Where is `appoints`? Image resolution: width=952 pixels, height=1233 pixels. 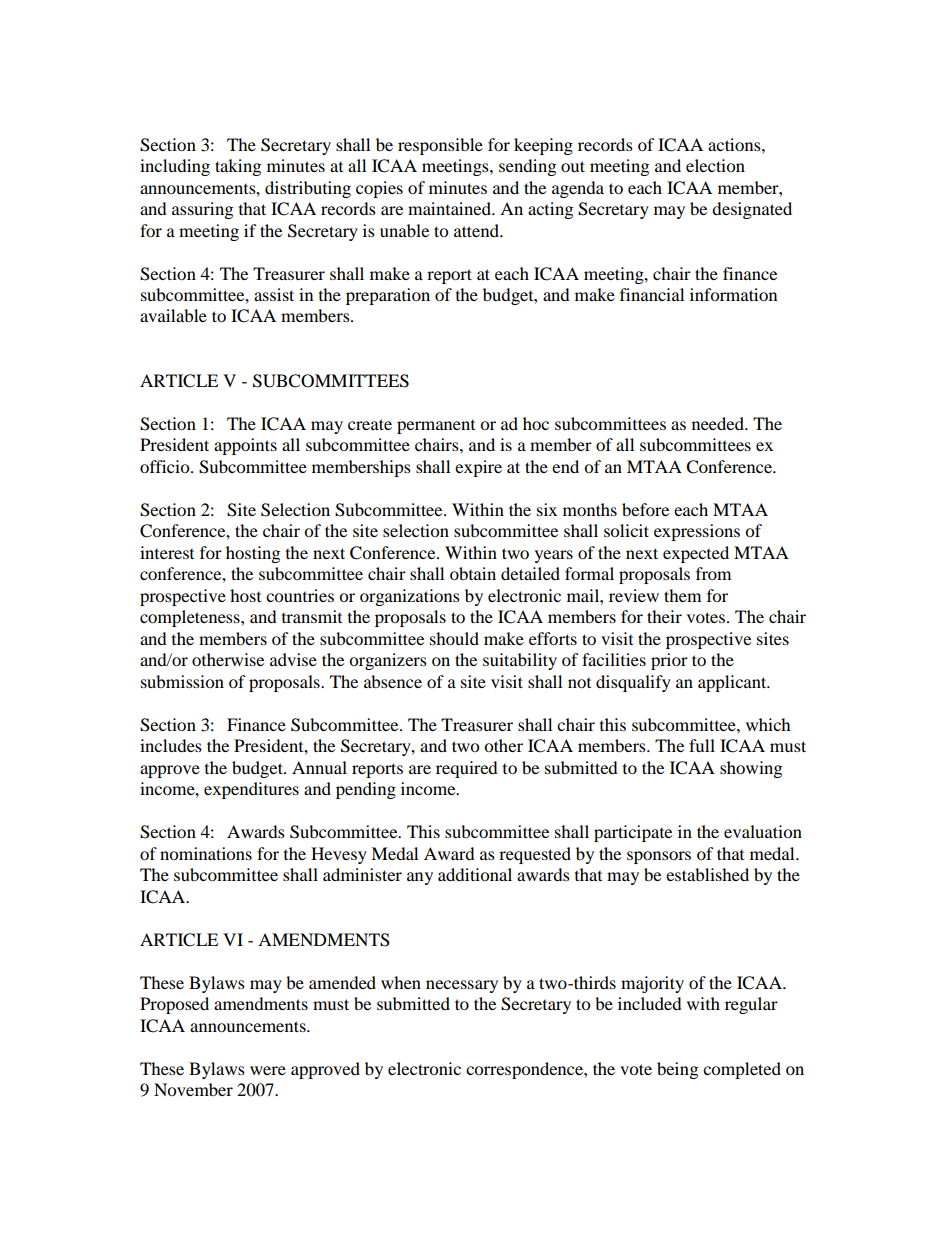
appoints is located at coordinates (245, 446).
